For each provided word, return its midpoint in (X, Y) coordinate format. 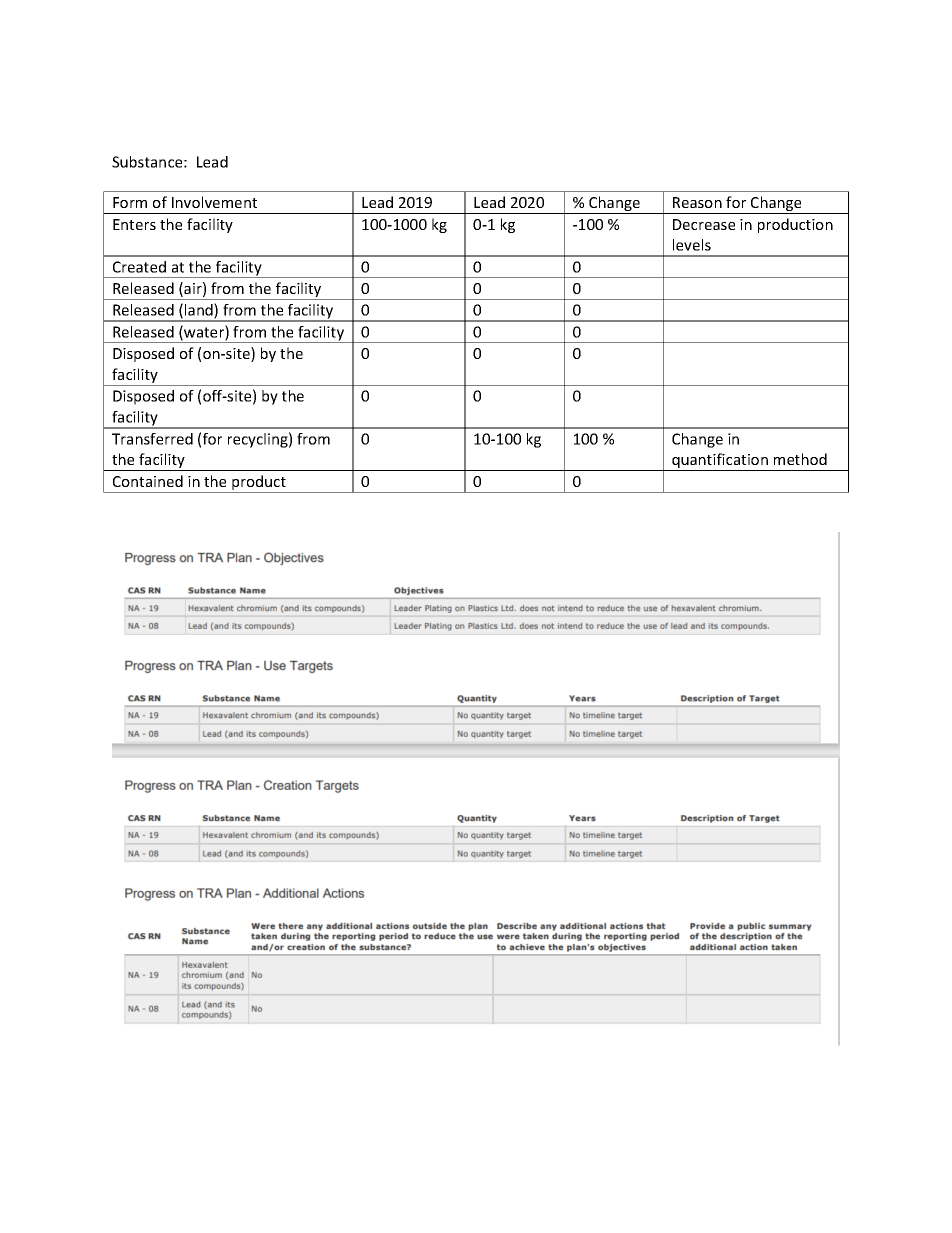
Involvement (214, 202)
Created (139, 267)
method (800, 459)
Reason (697, 202)
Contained (148, 481)
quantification (720, 462)
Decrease (704, 224)
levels (692, 245)
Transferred (152, 439)
